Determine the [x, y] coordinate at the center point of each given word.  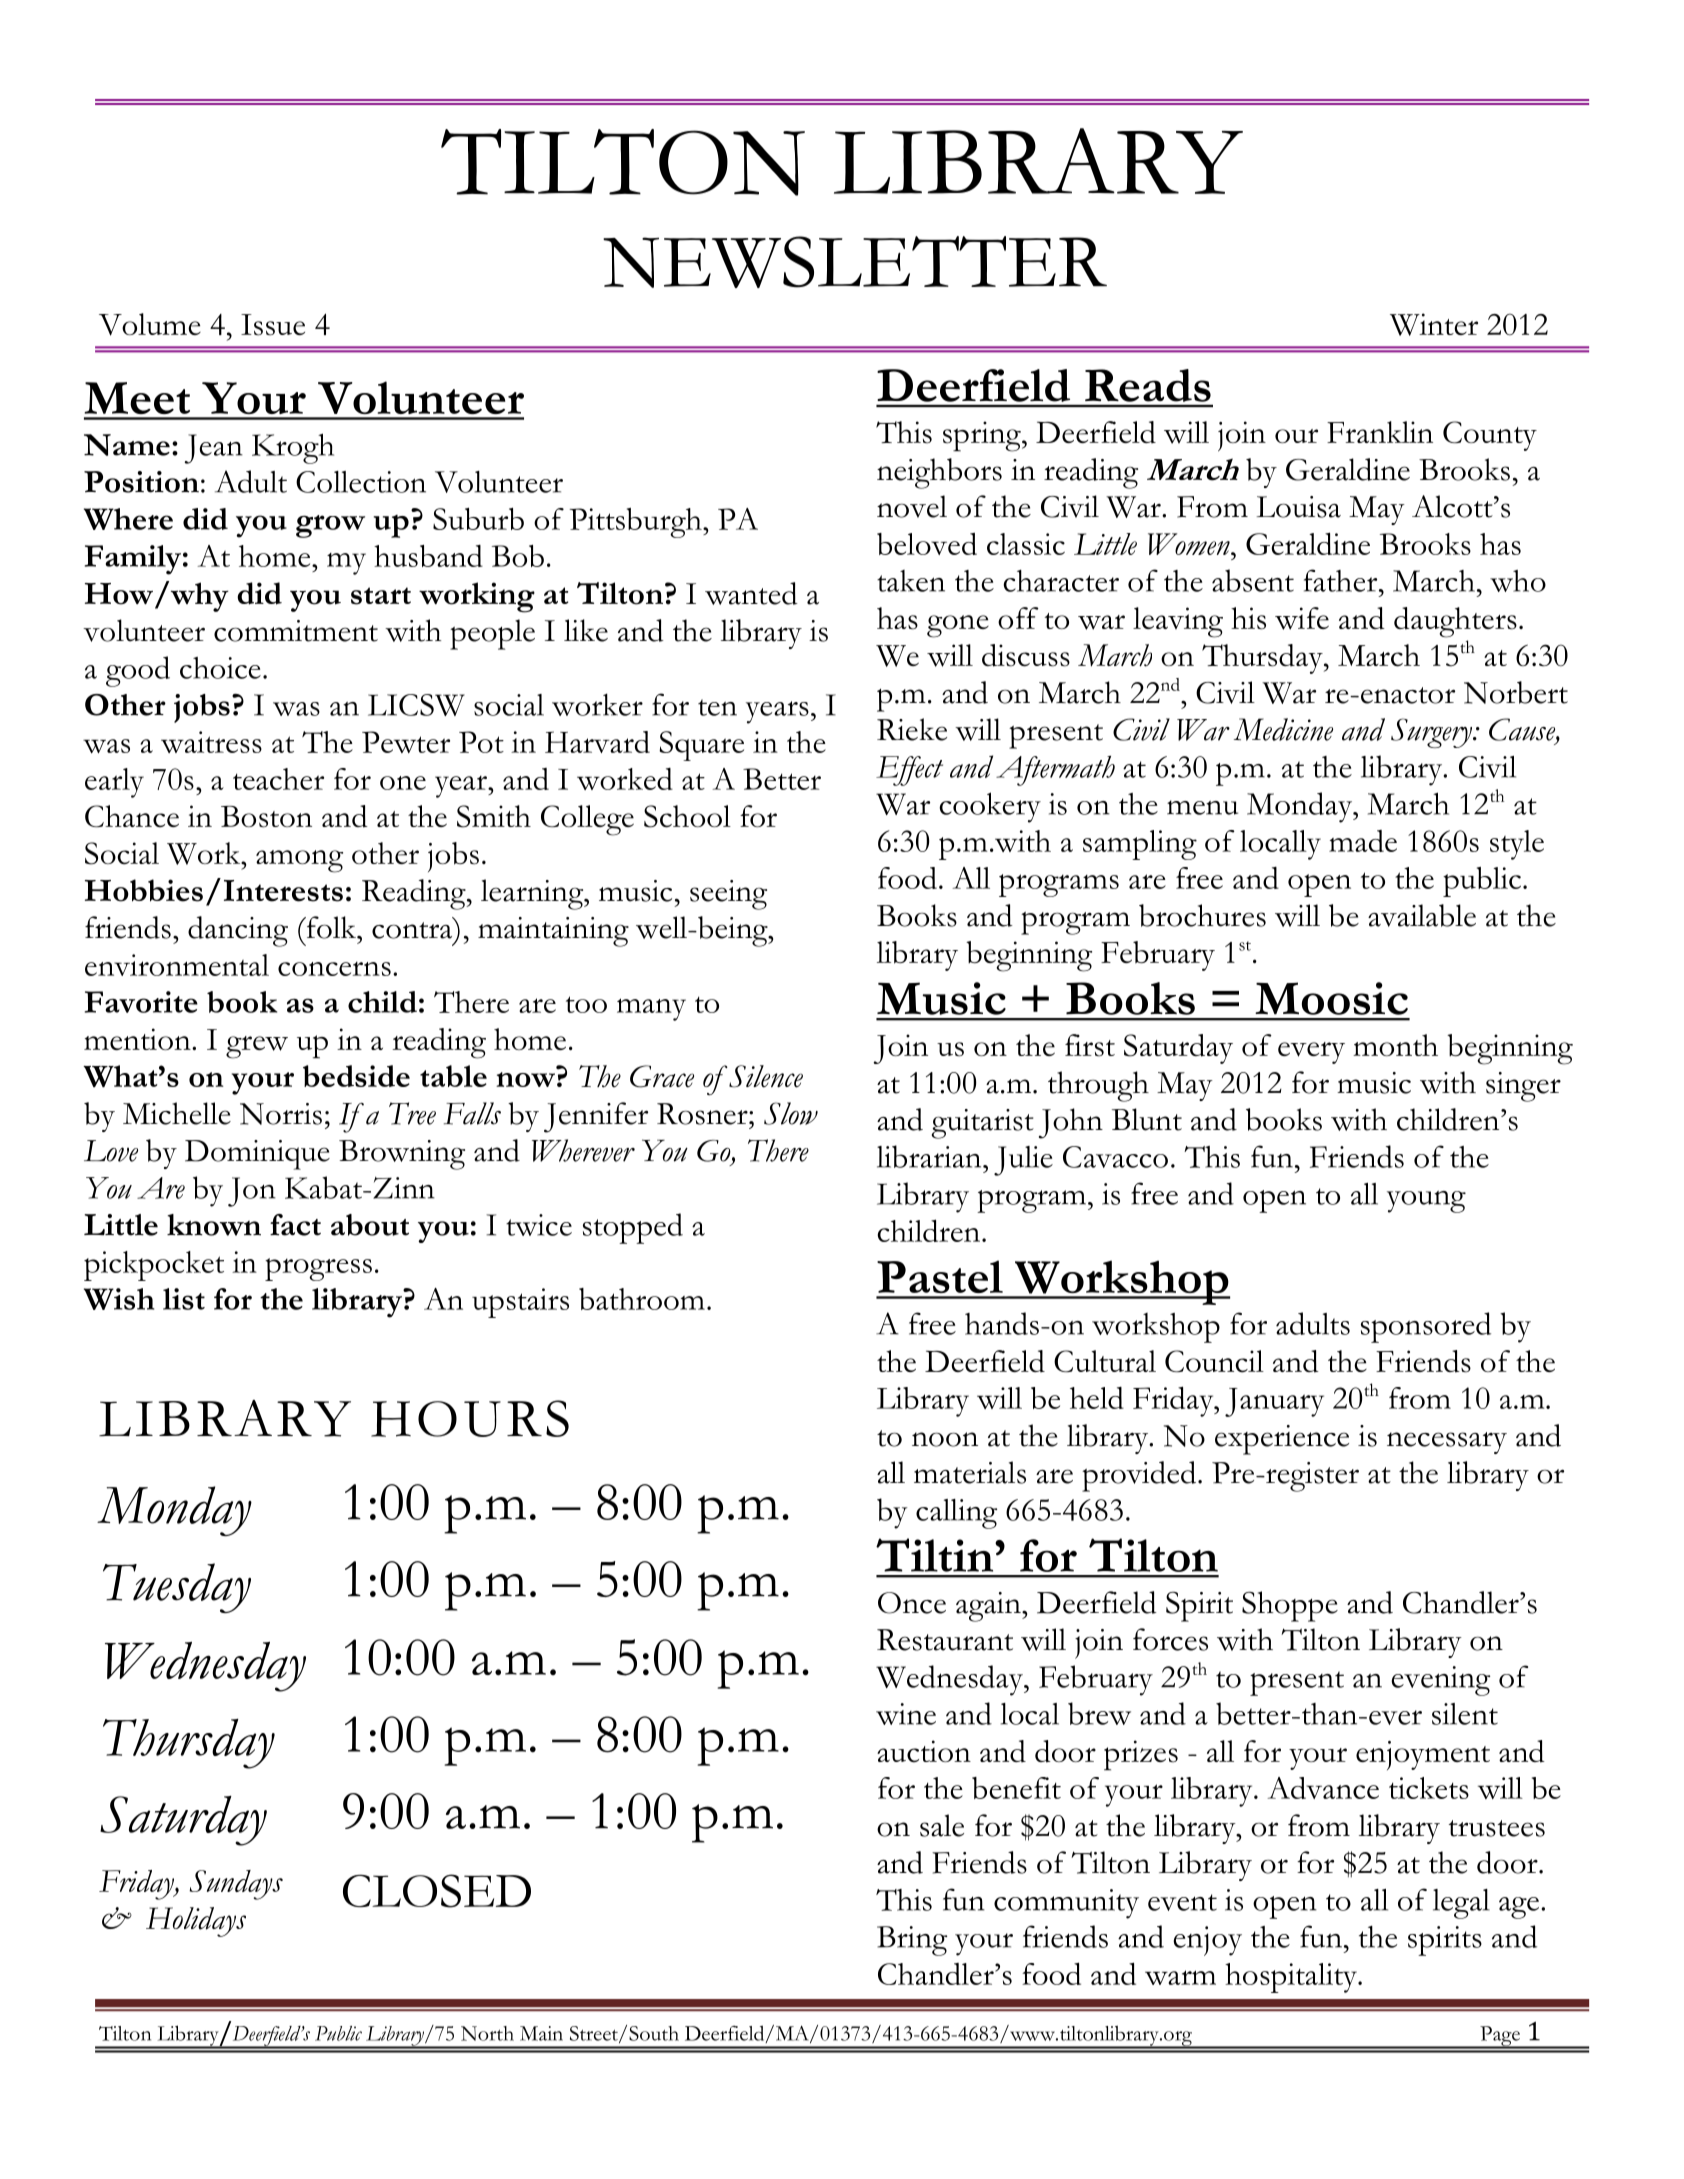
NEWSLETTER [855, 262]
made [1363, 841]
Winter [1434, 324]
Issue [273, 325]
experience [1282, 1440]
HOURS [470, 1418]
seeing [728, 895]
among [299, 861]
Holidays [196, 1922]
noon [945, 1439]
